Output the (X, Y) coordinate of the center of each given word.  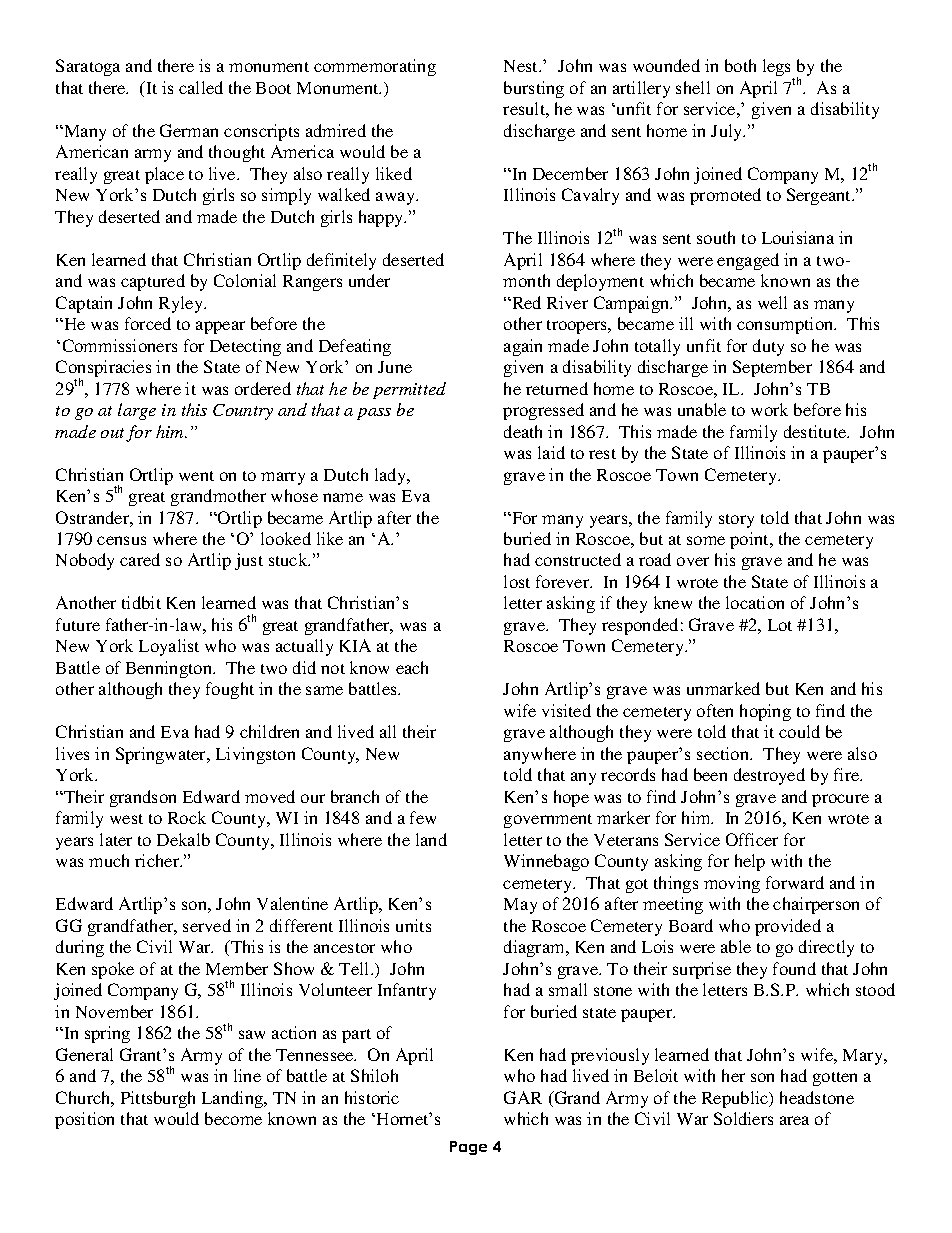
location (755, 602)
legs (778, 69)
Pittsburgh (158, 1099)
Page (468, 1148)
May (520, 906)
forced (148, 323)
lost (517, 581)
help (750, 862)
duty (768, 347)
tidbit (141, 602)
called (201, 87)
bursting (534, 89)
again (523, 347)
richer (158, 860)
